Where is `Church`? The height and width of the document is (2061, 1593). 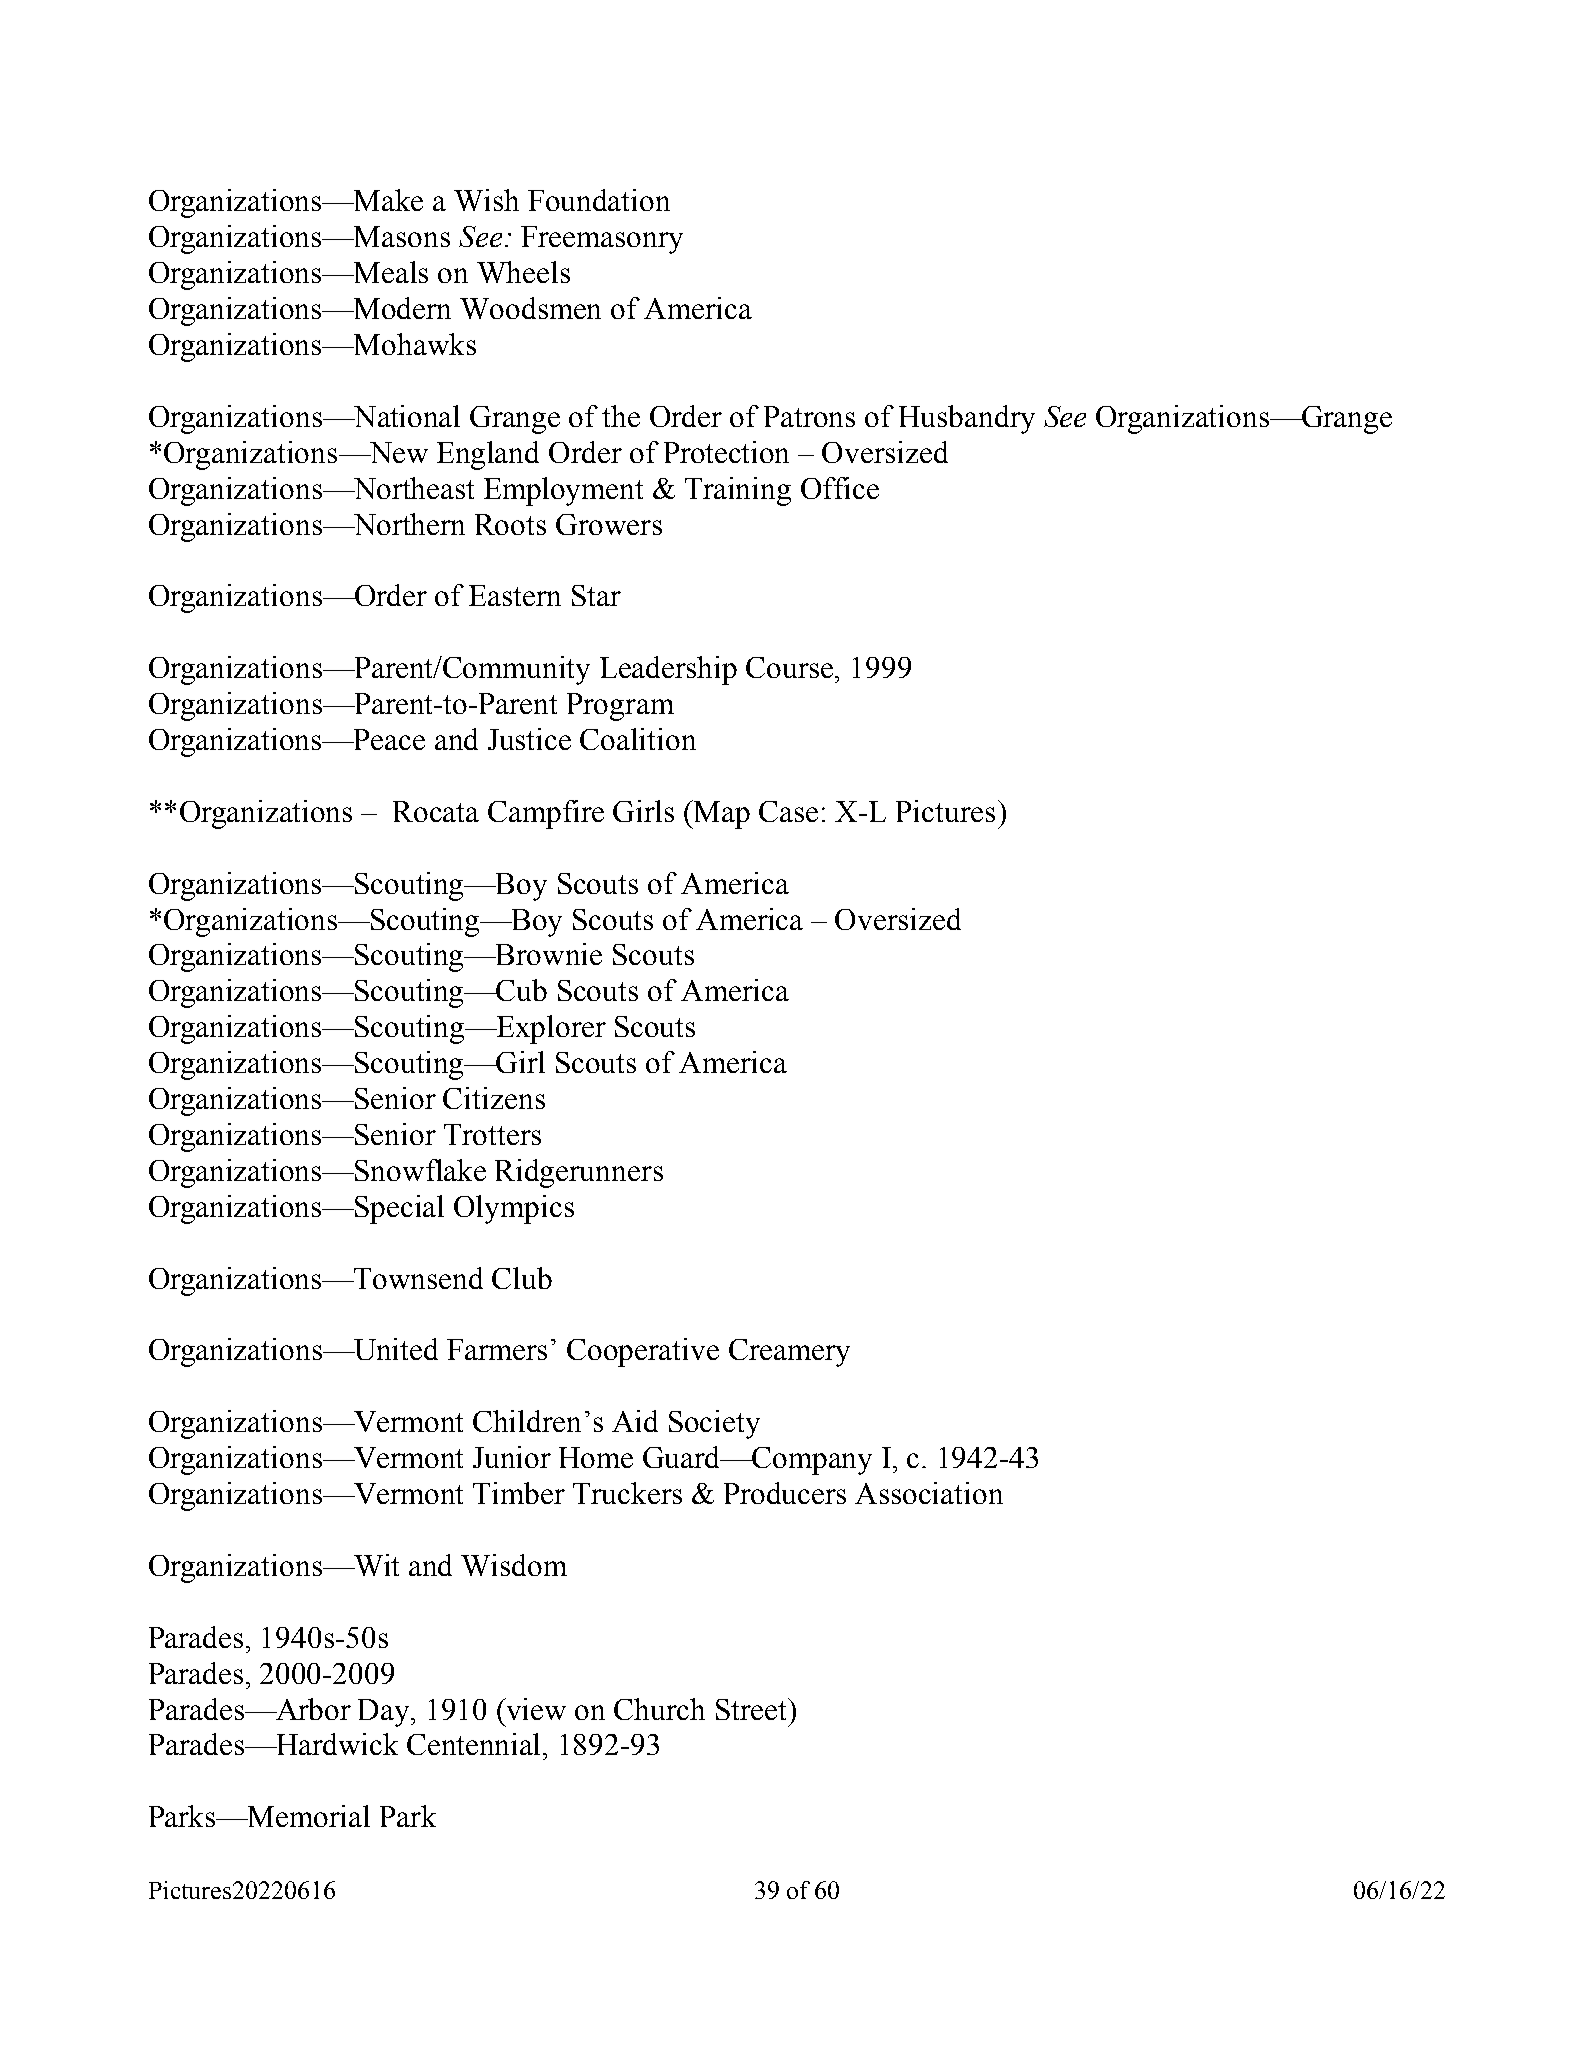
Church is located at coordinates (659, 1709).
